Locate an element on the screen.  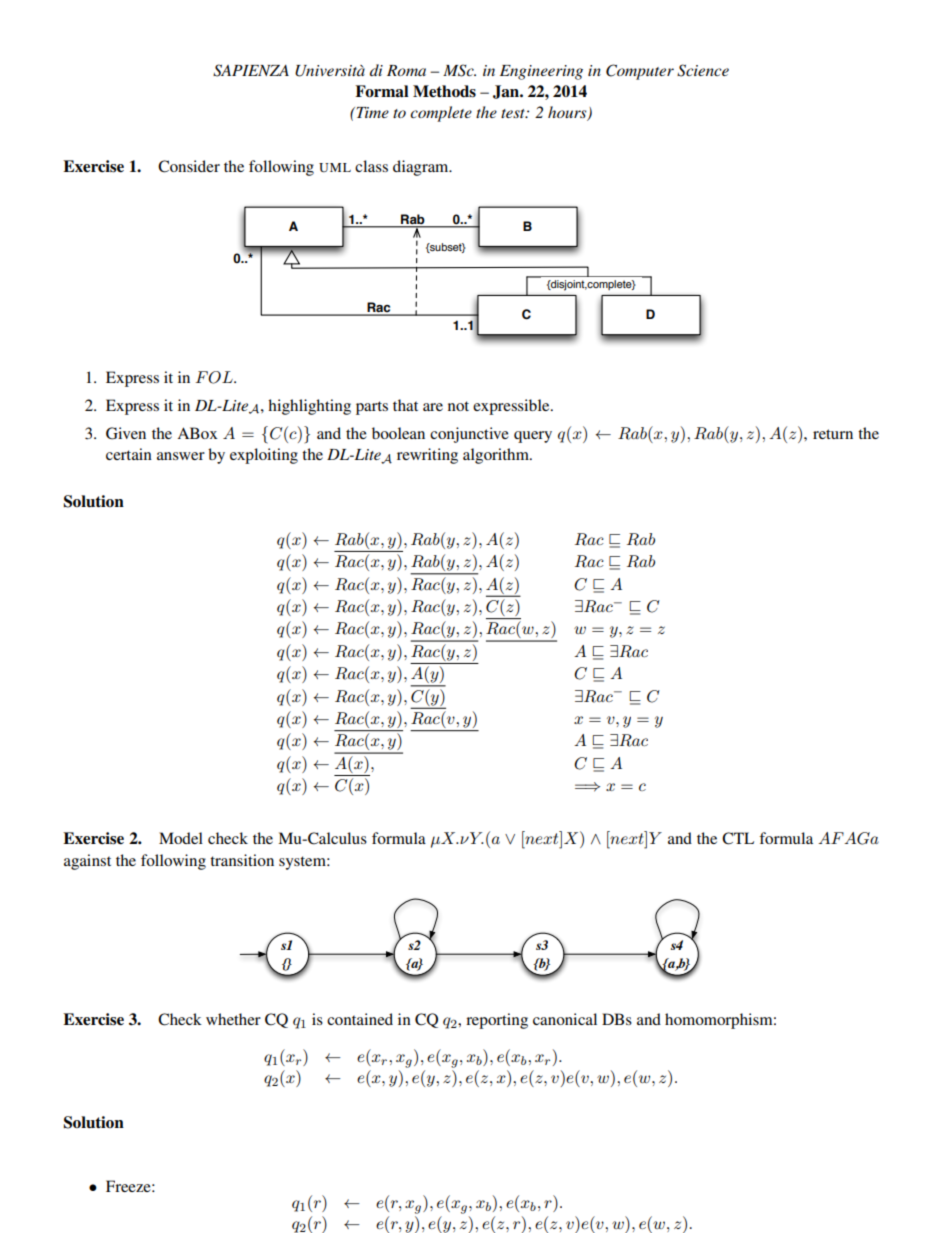
Model is located at coordinates (181, 838).
